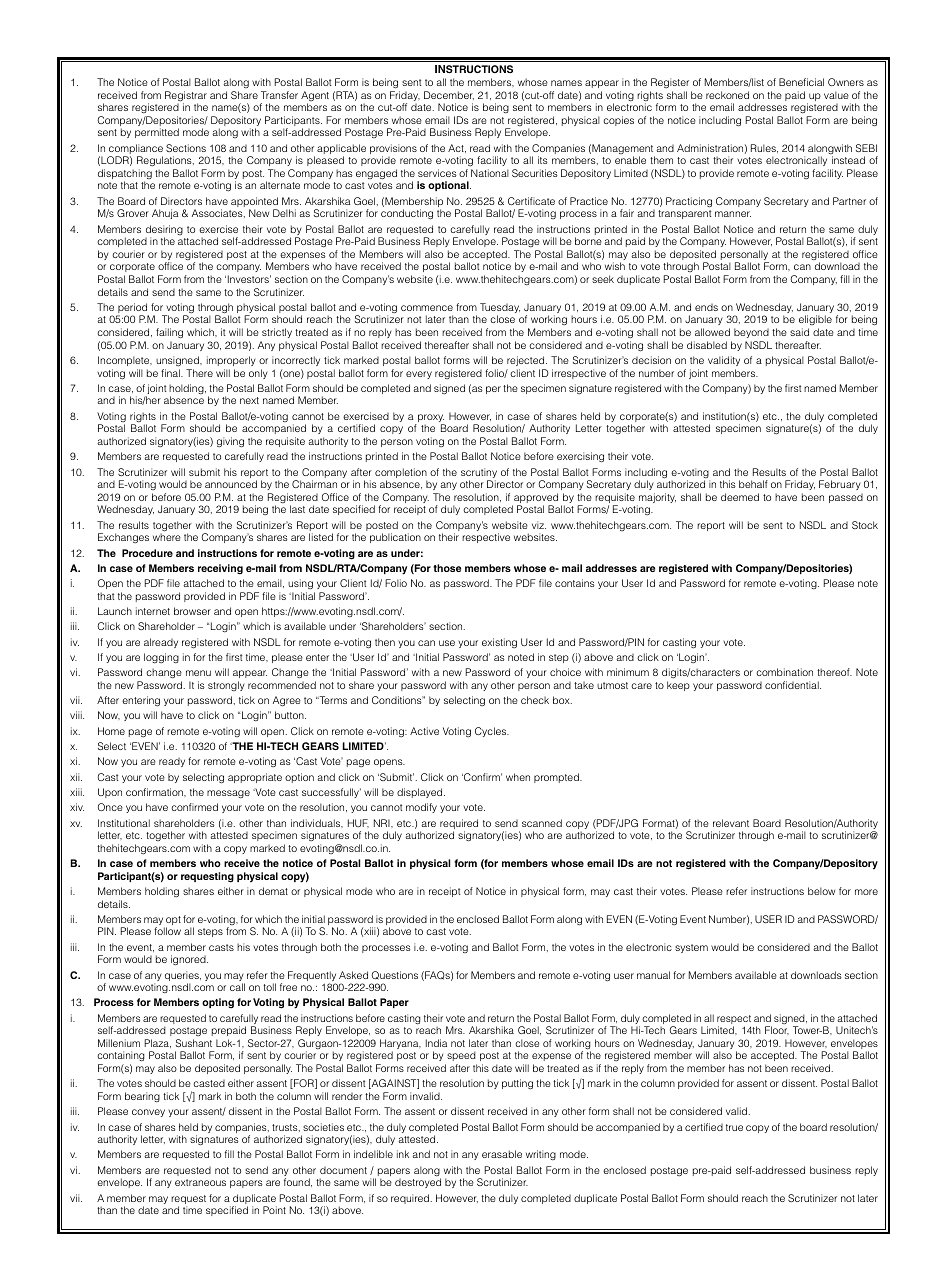 The image size is (944, 1288). I want to click on December, so click(449, 95).
